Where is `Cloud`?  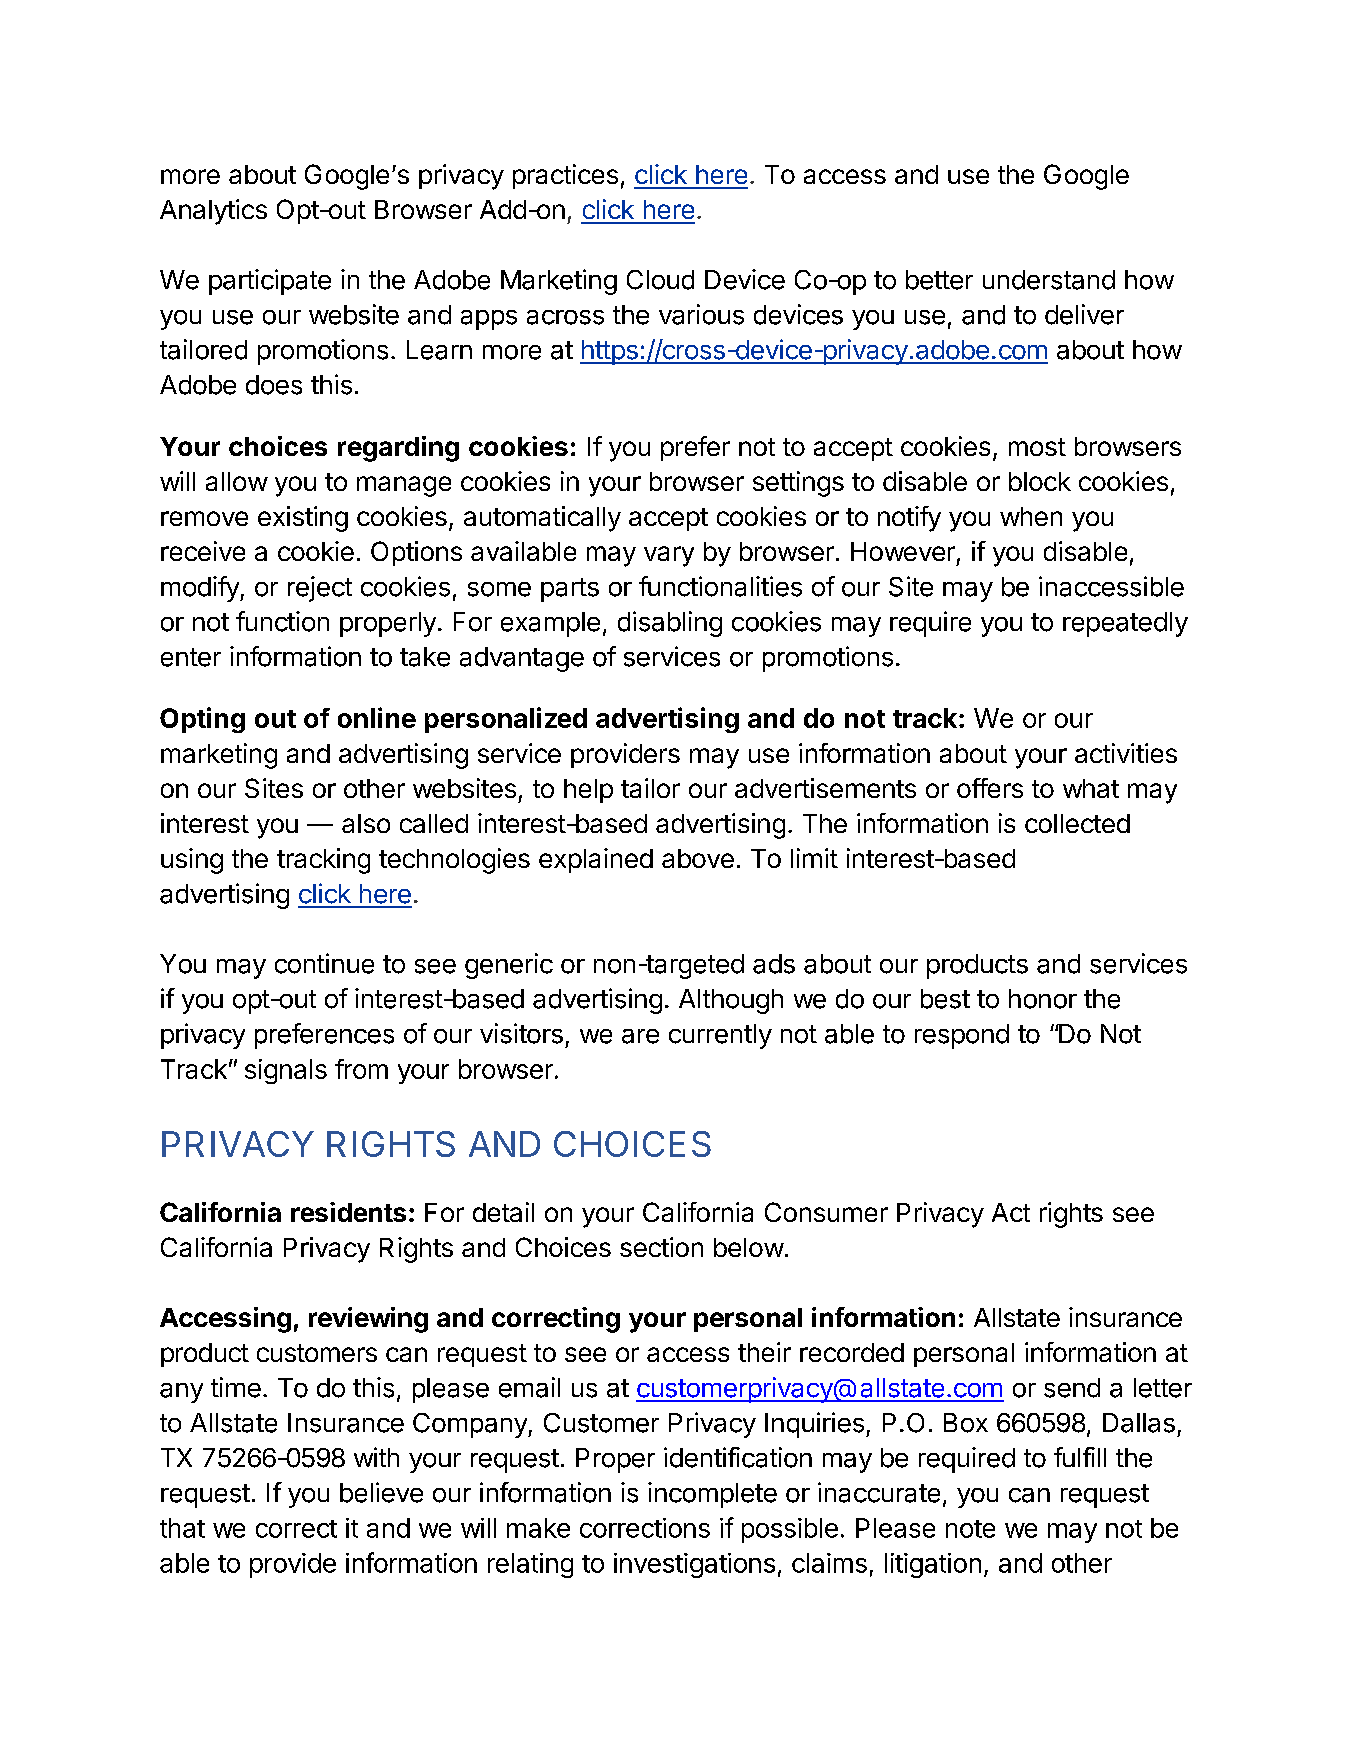 Cloud is located at coordinates (660, 280).
